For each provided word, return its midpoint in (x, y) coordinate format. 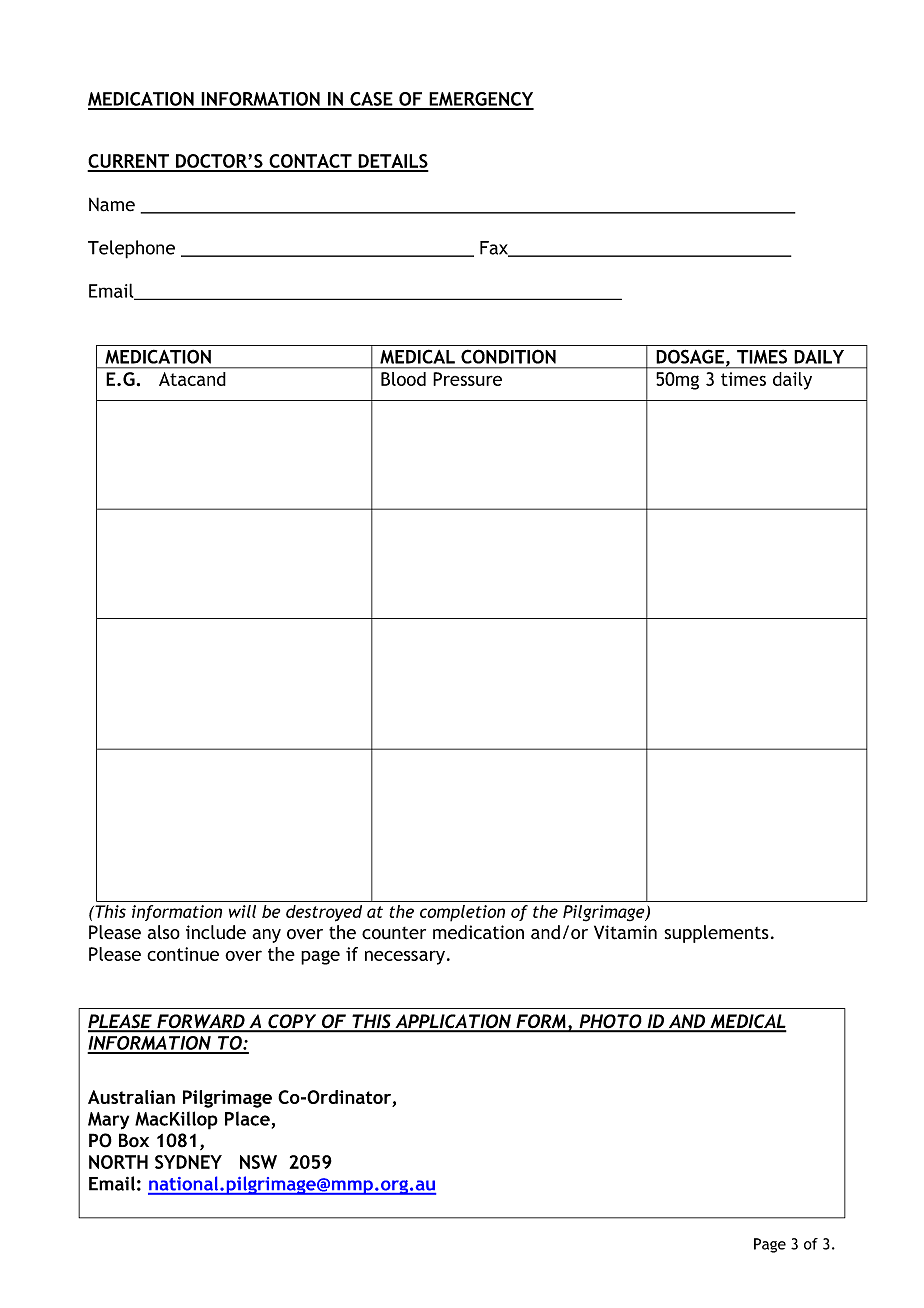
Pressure (467, 379)
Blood (403, 379)
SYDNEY (188, 1162)
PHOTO (610, 1022)
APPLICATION (453, 1022)
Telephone (131, 249)
